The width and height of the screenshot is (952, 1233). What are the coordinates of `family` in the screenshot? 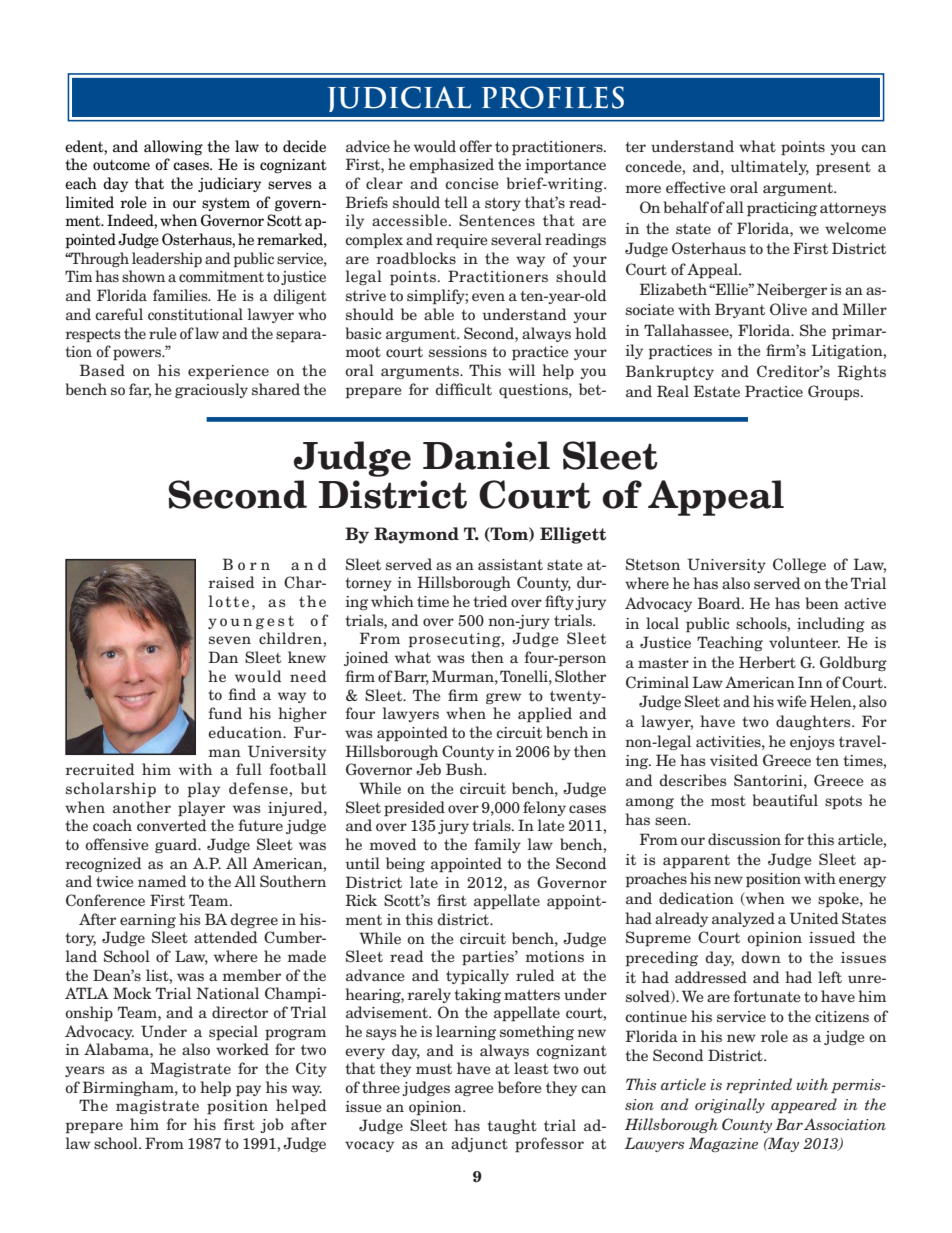 It's located at (497, 845).
